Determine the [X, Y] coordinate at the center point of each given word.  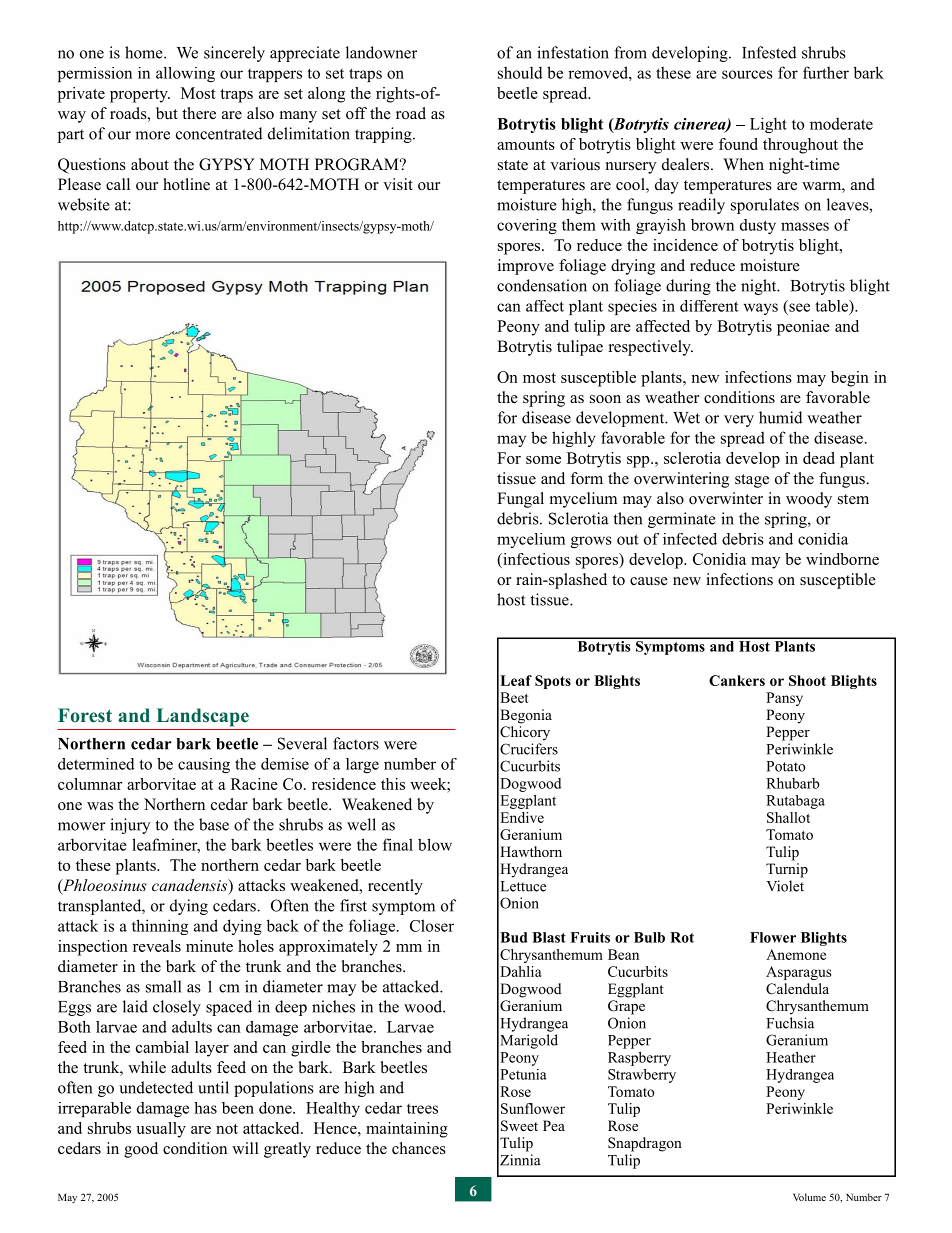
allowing [185, 74]
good [141, 1150]
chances [419, 1148]
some [543, 460]
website [84, 204]
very [739, 421]
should [520, 72]
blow [435, 844]
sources [747, 74]
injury [130, 826]
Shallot [788, 817]
